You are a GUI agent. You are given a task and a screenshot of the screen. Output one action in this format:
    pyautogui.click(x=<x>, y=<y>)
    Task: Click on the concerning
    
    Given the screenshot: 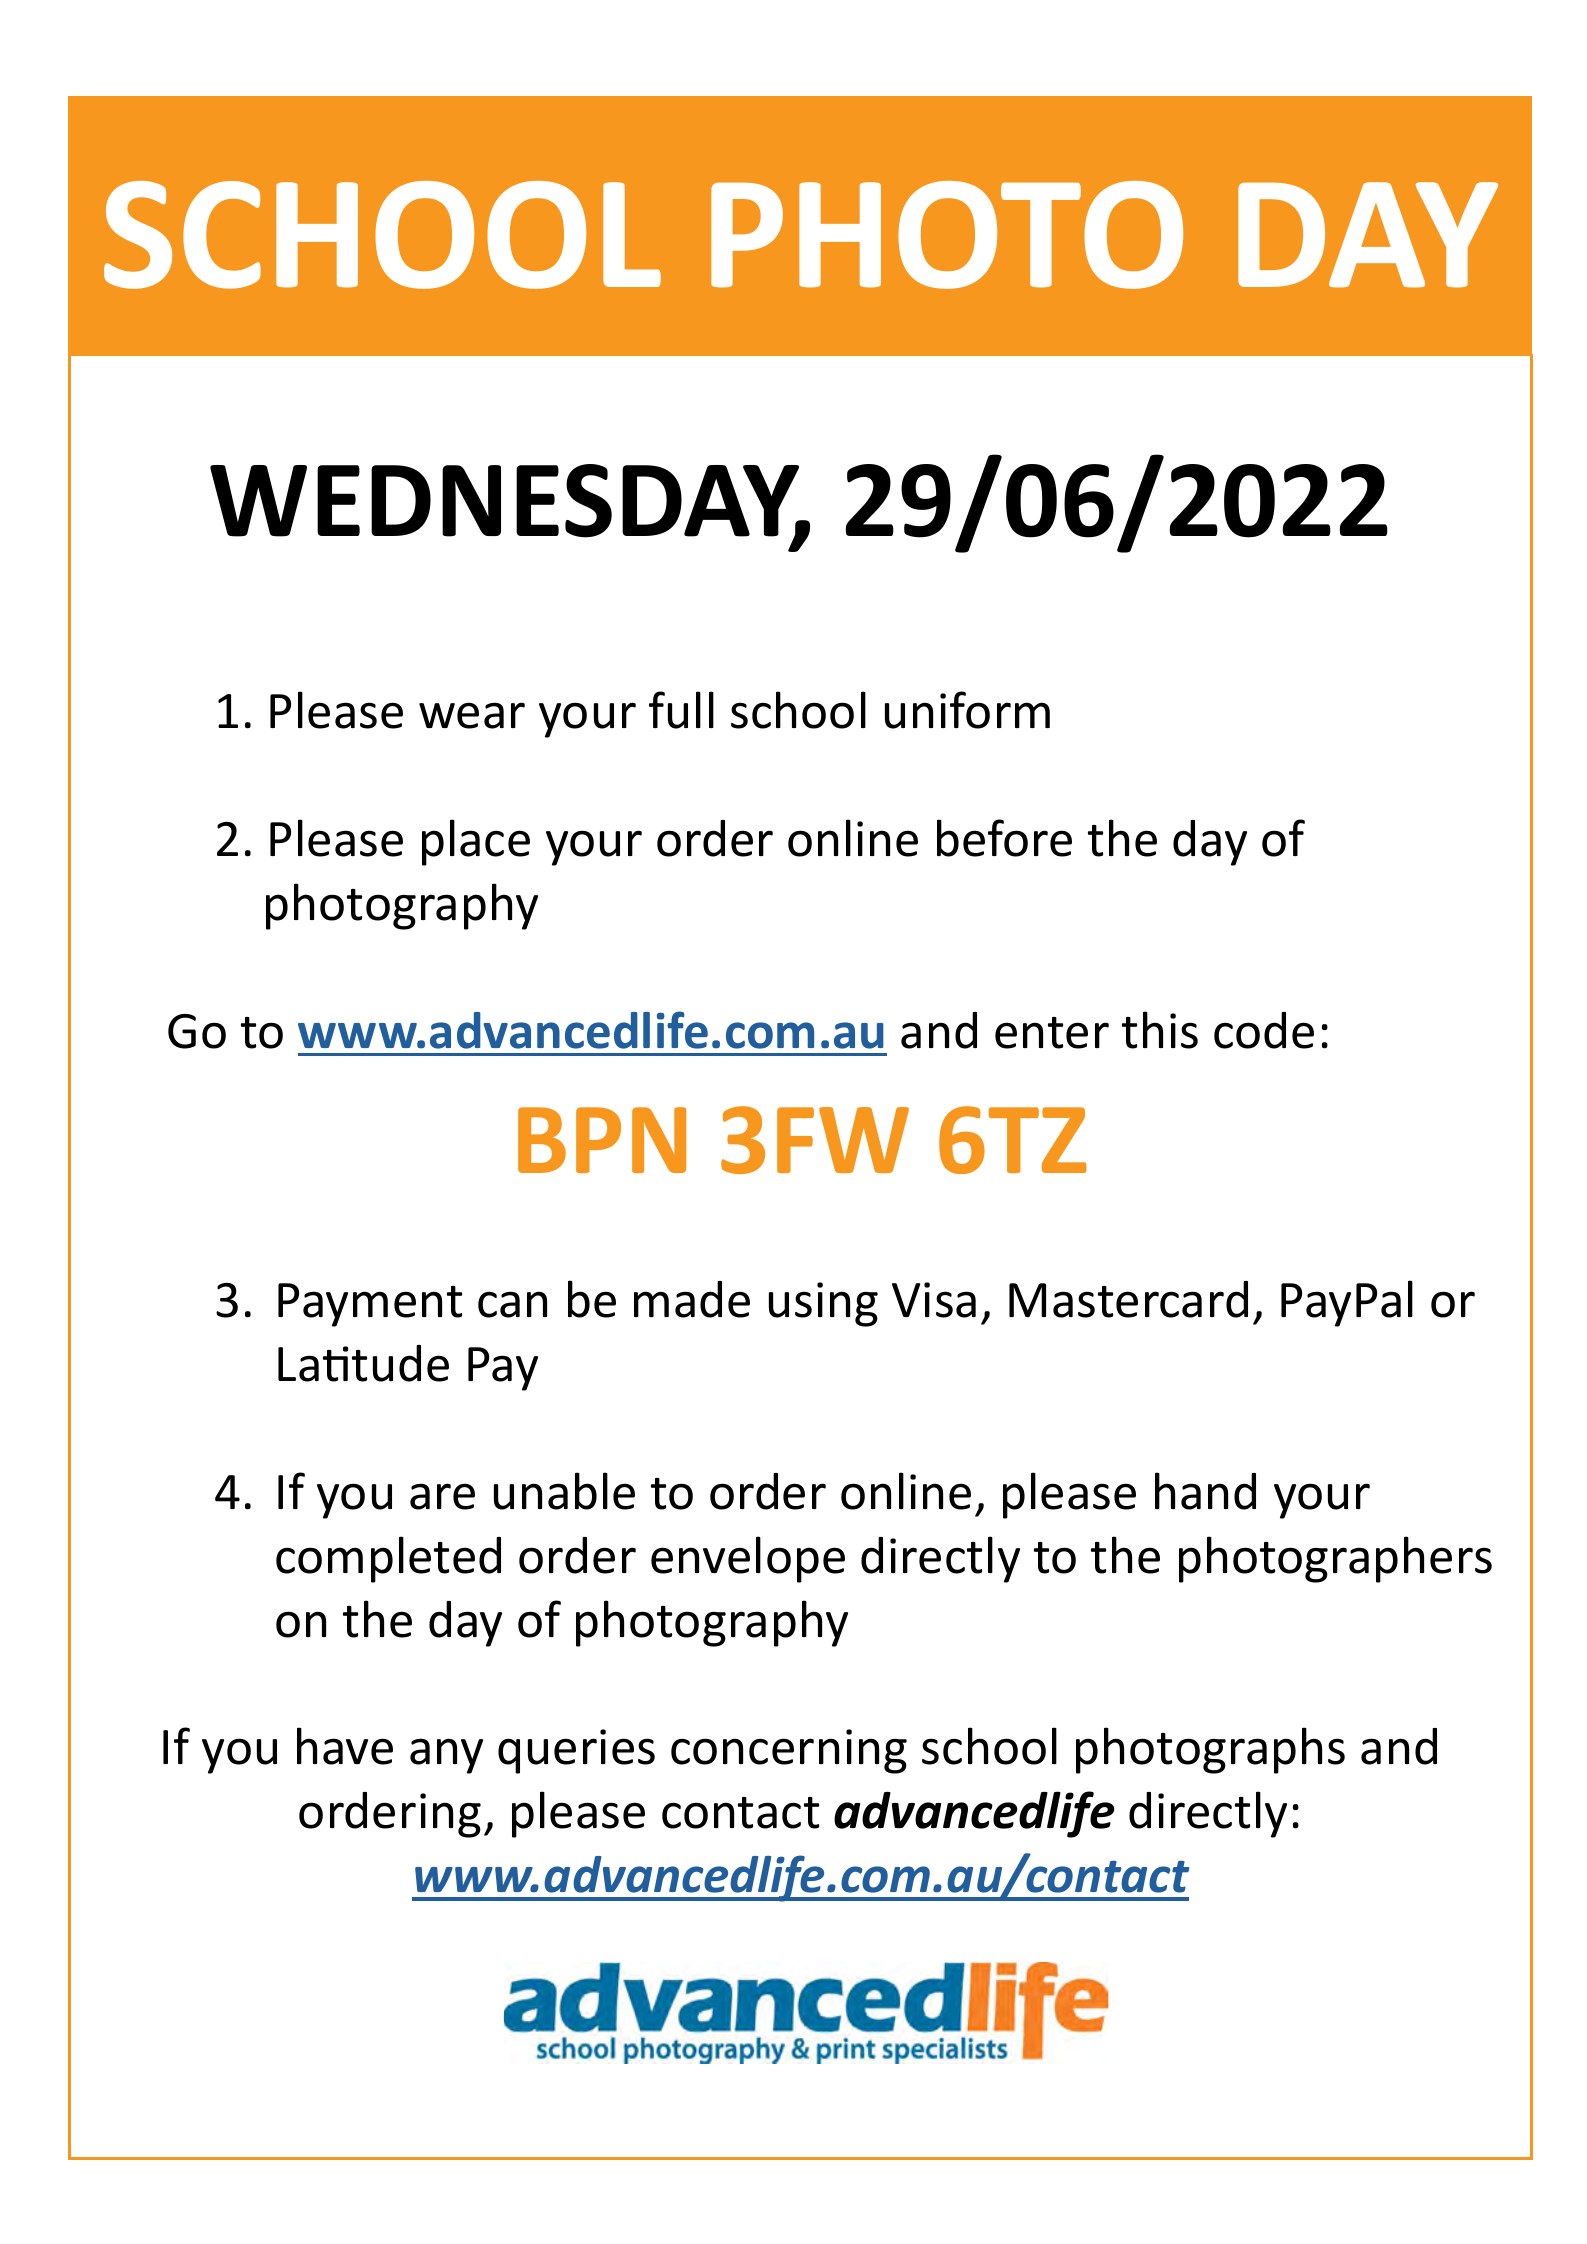 What is the action you would take?
    pyautogui.click(x=789, y=1751)
